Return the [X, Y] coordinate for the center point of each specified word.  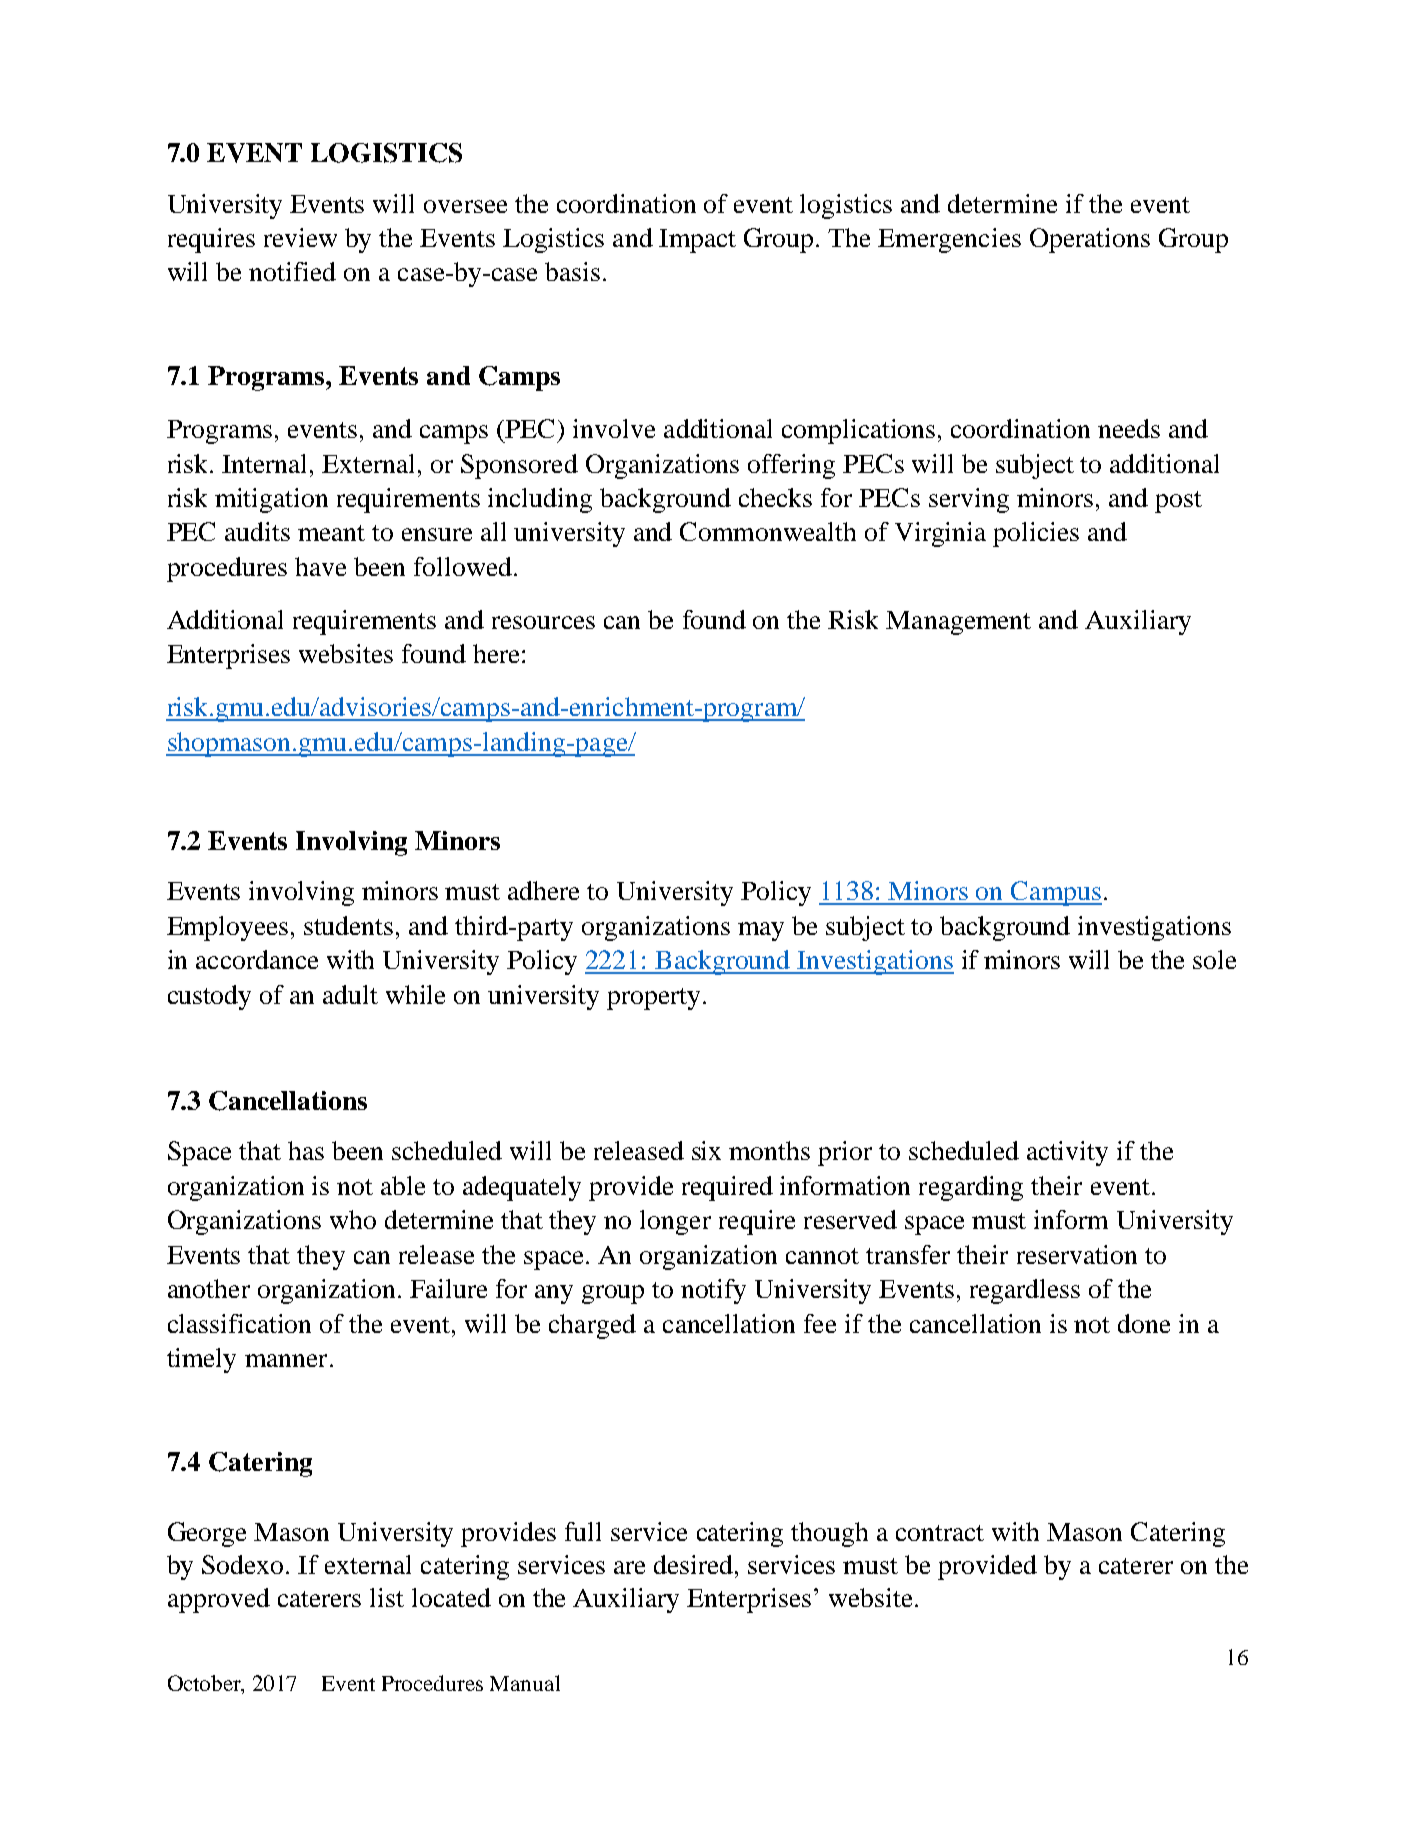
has [306, 1150]
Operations [1090, 240]
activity [1067, 1153]
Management [958, 623]
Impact [697, 241]
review [300, 237]
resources [543, 622]
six [706, 1150]
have [320, 566]
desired [695, 1564]
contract [940, 1533]
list [387, 1597]
